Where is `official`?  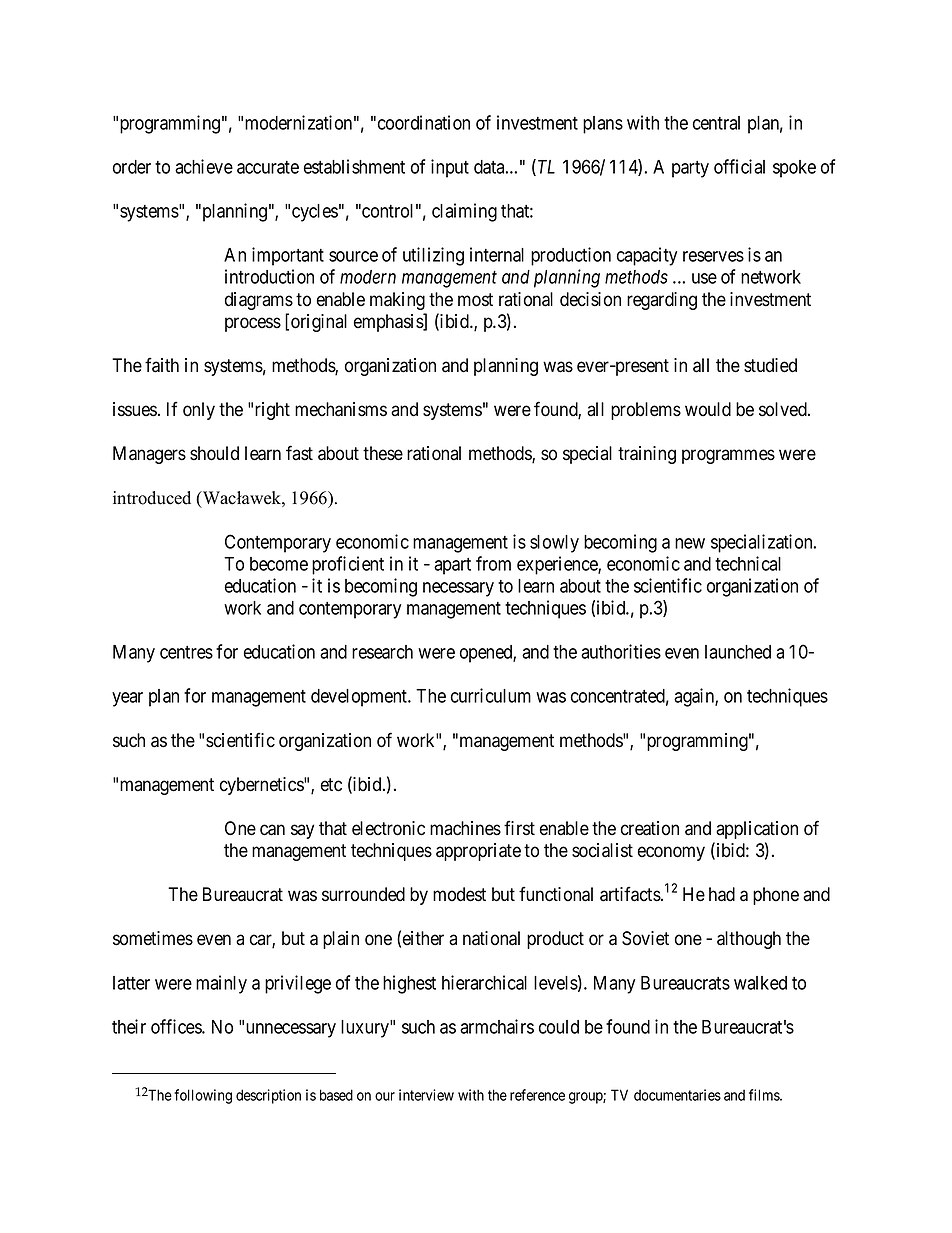
official is located at coordinates (739, 166).
